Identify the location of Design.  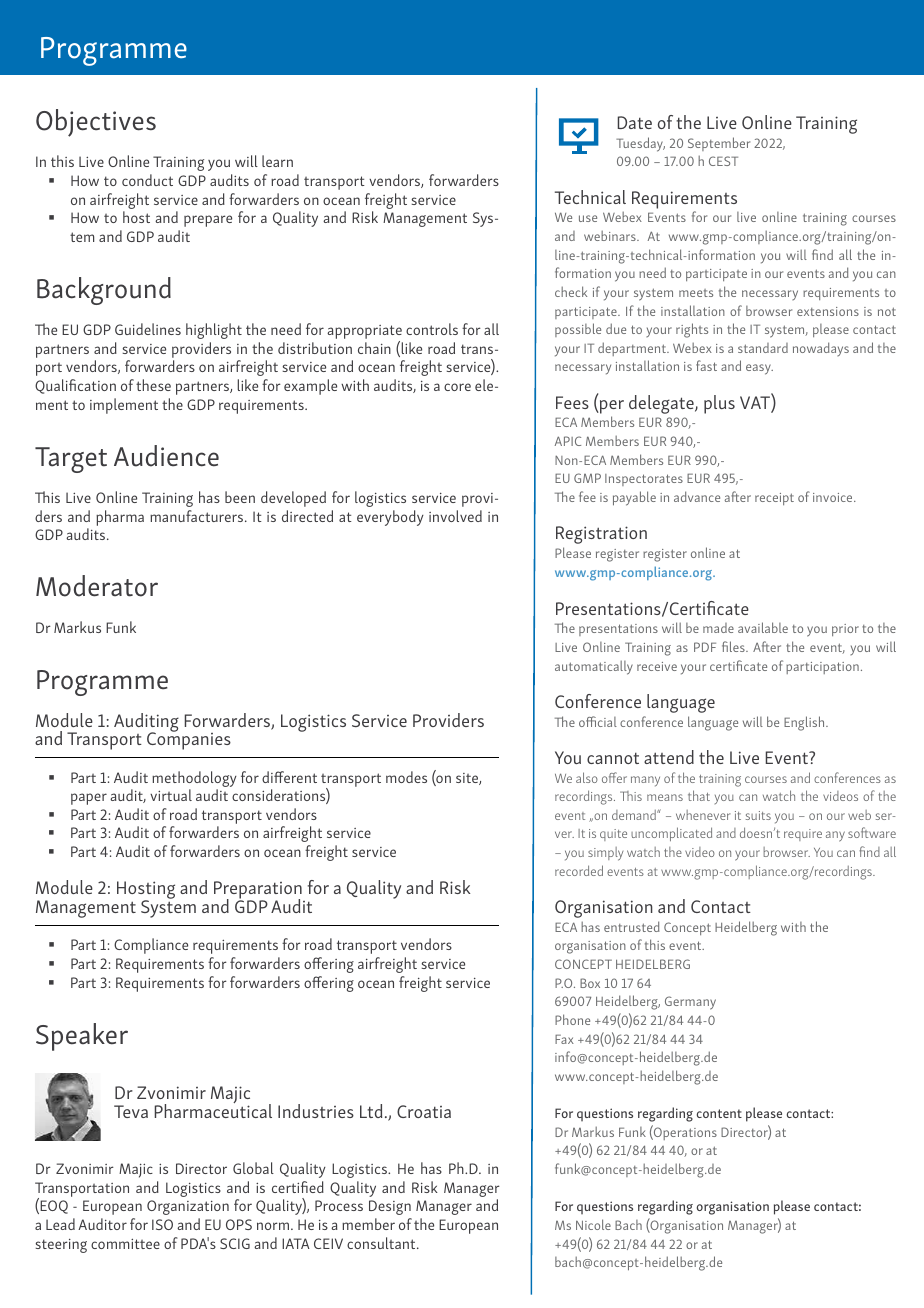
(390, 1207).
